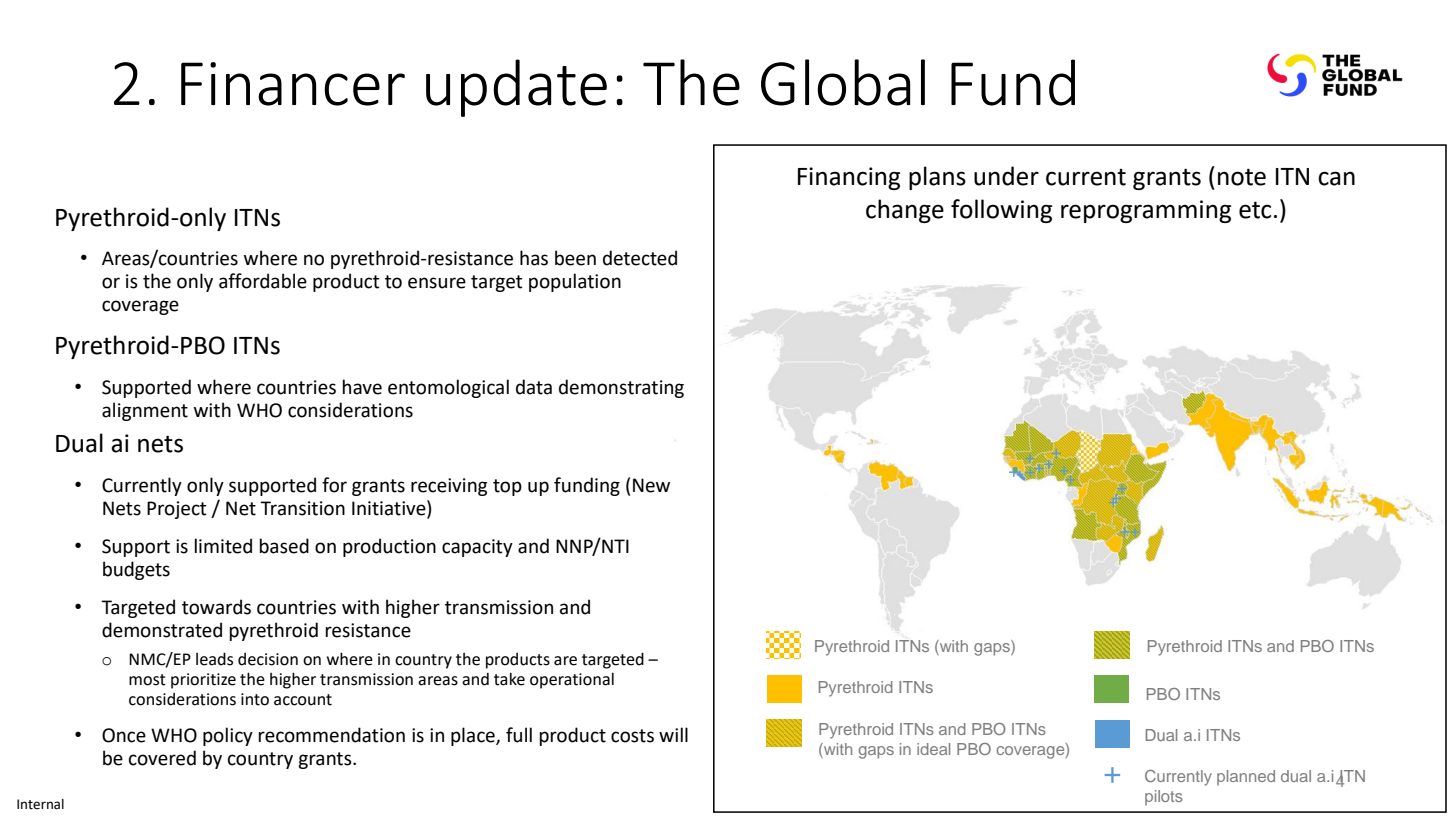 Image resolution: width=1456 pixels, height=819 pixels. What do you see at coordinates (162, 758) in the image?
I see `covered` at bounding box center [162, 758].
